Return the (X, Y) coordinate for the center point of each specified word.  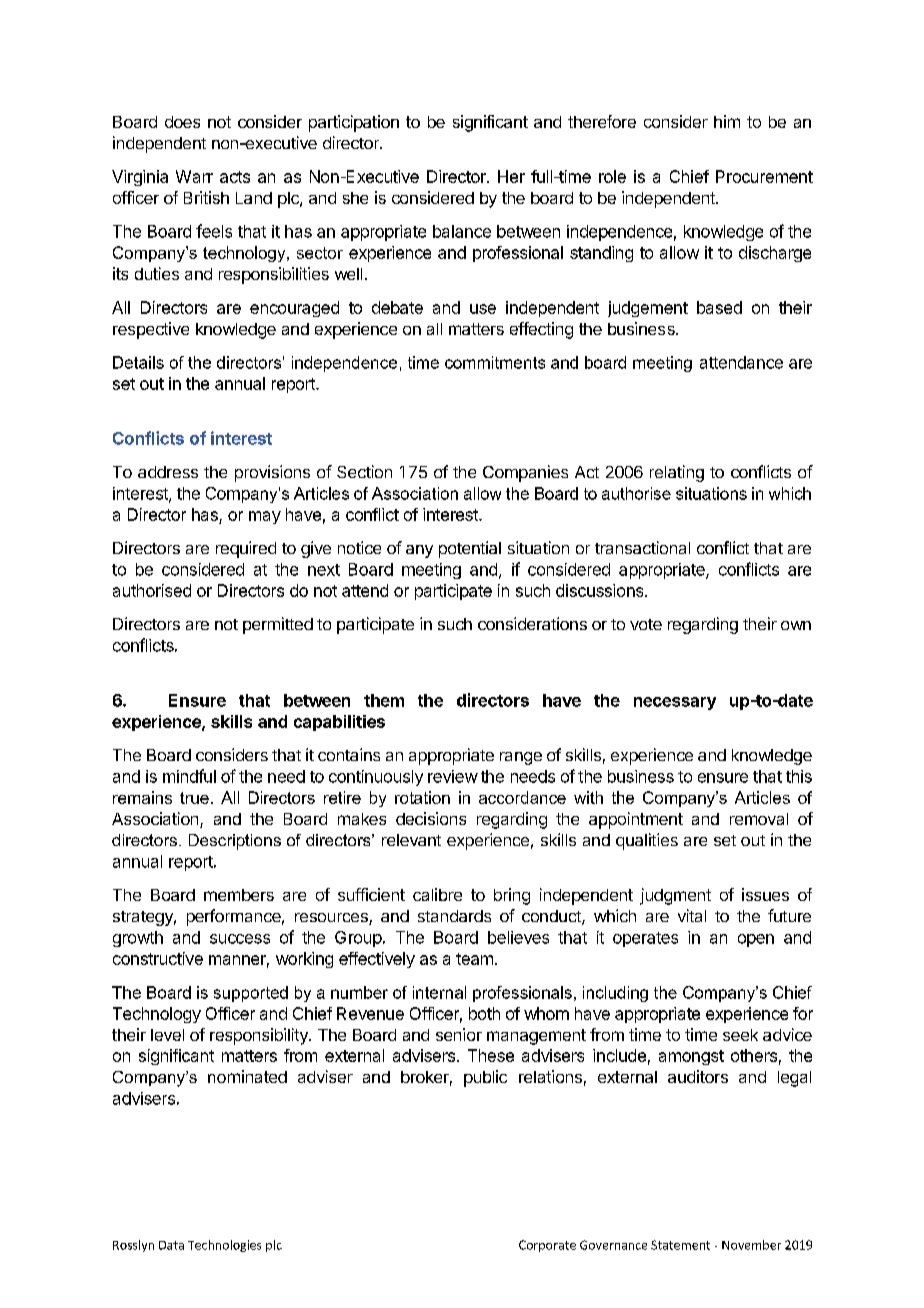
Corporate (547, 1246)
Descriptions (235, 842)
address (168, 472)
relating (677, 473)
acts (235, 177)
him (727, 121)
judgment (675, 896)
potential (470, 549)
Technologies (224, 1246)
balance (462, 231)
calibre (437, 894)
